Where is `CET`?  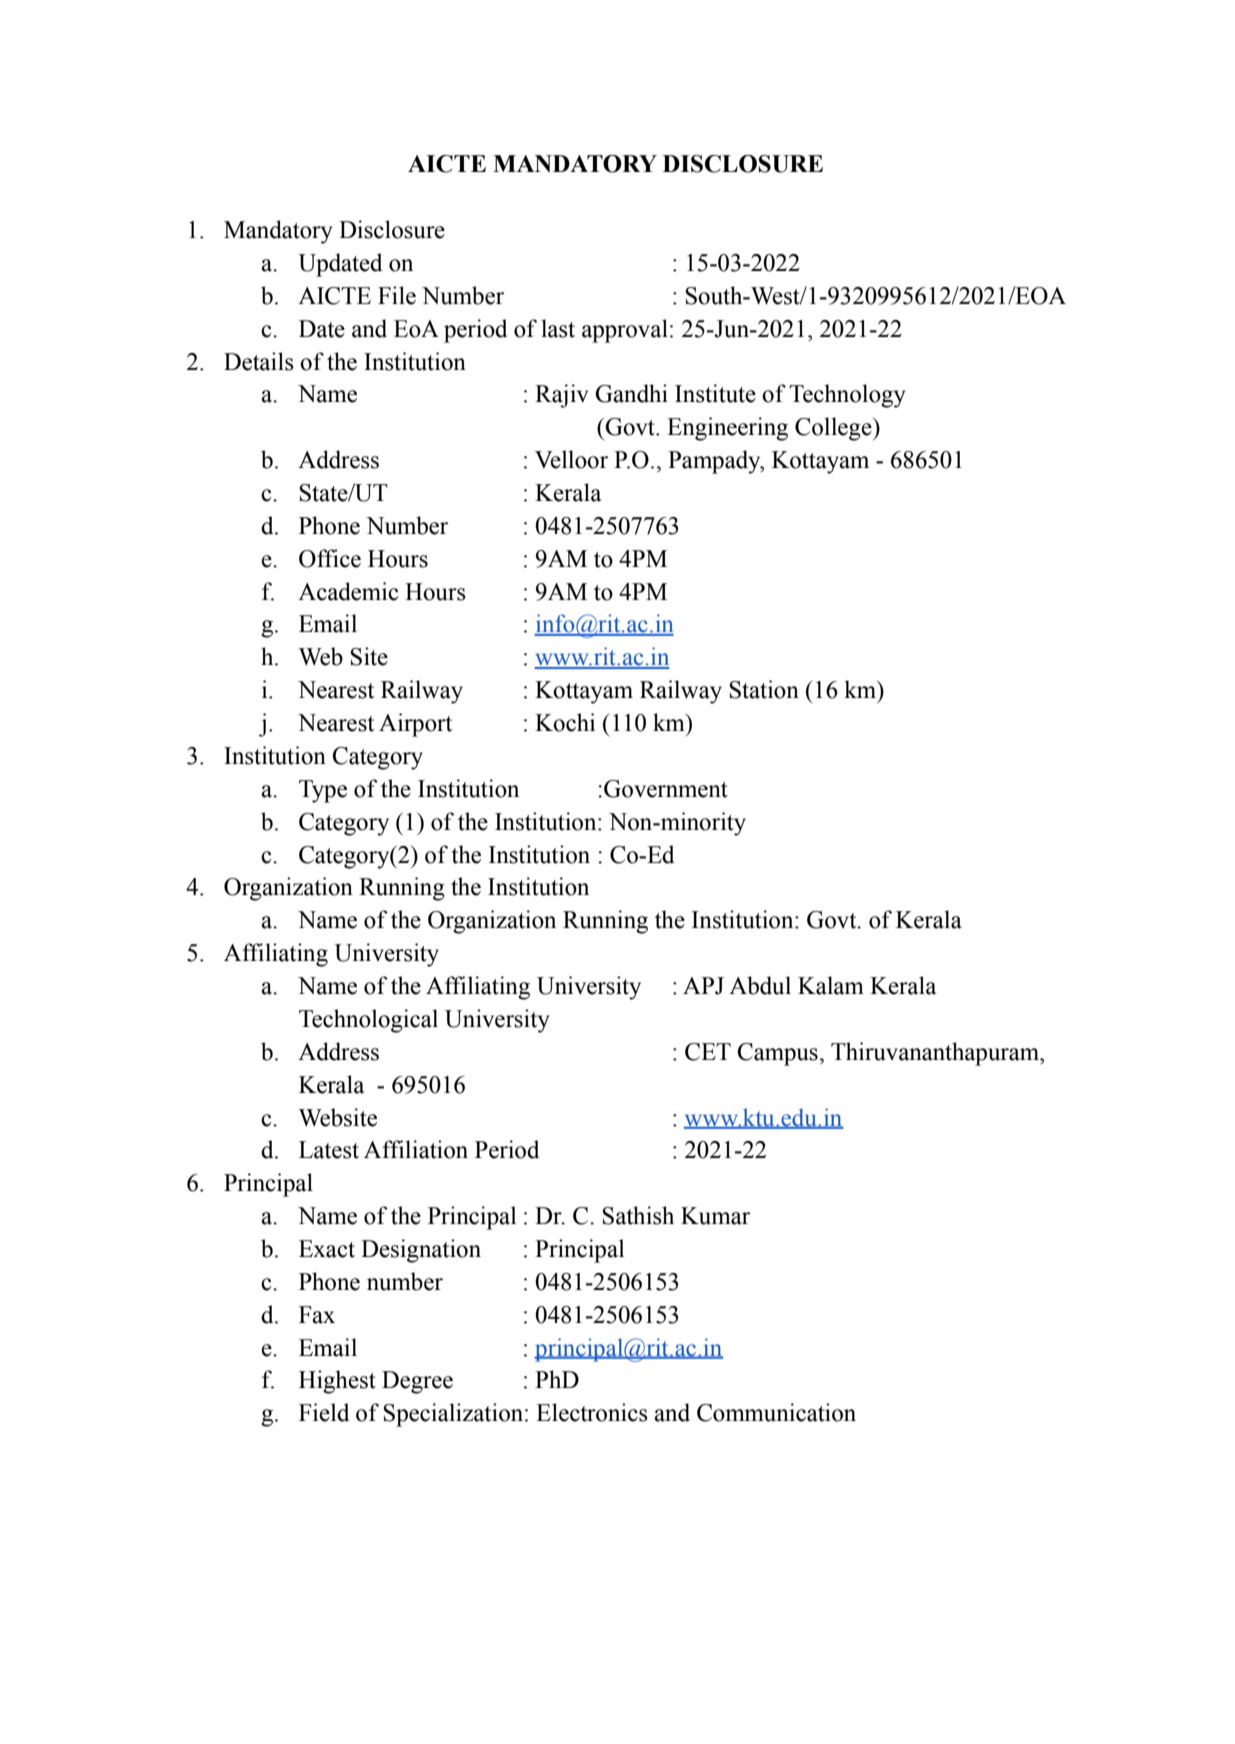 CET is located at coordinates (708, 1052).
